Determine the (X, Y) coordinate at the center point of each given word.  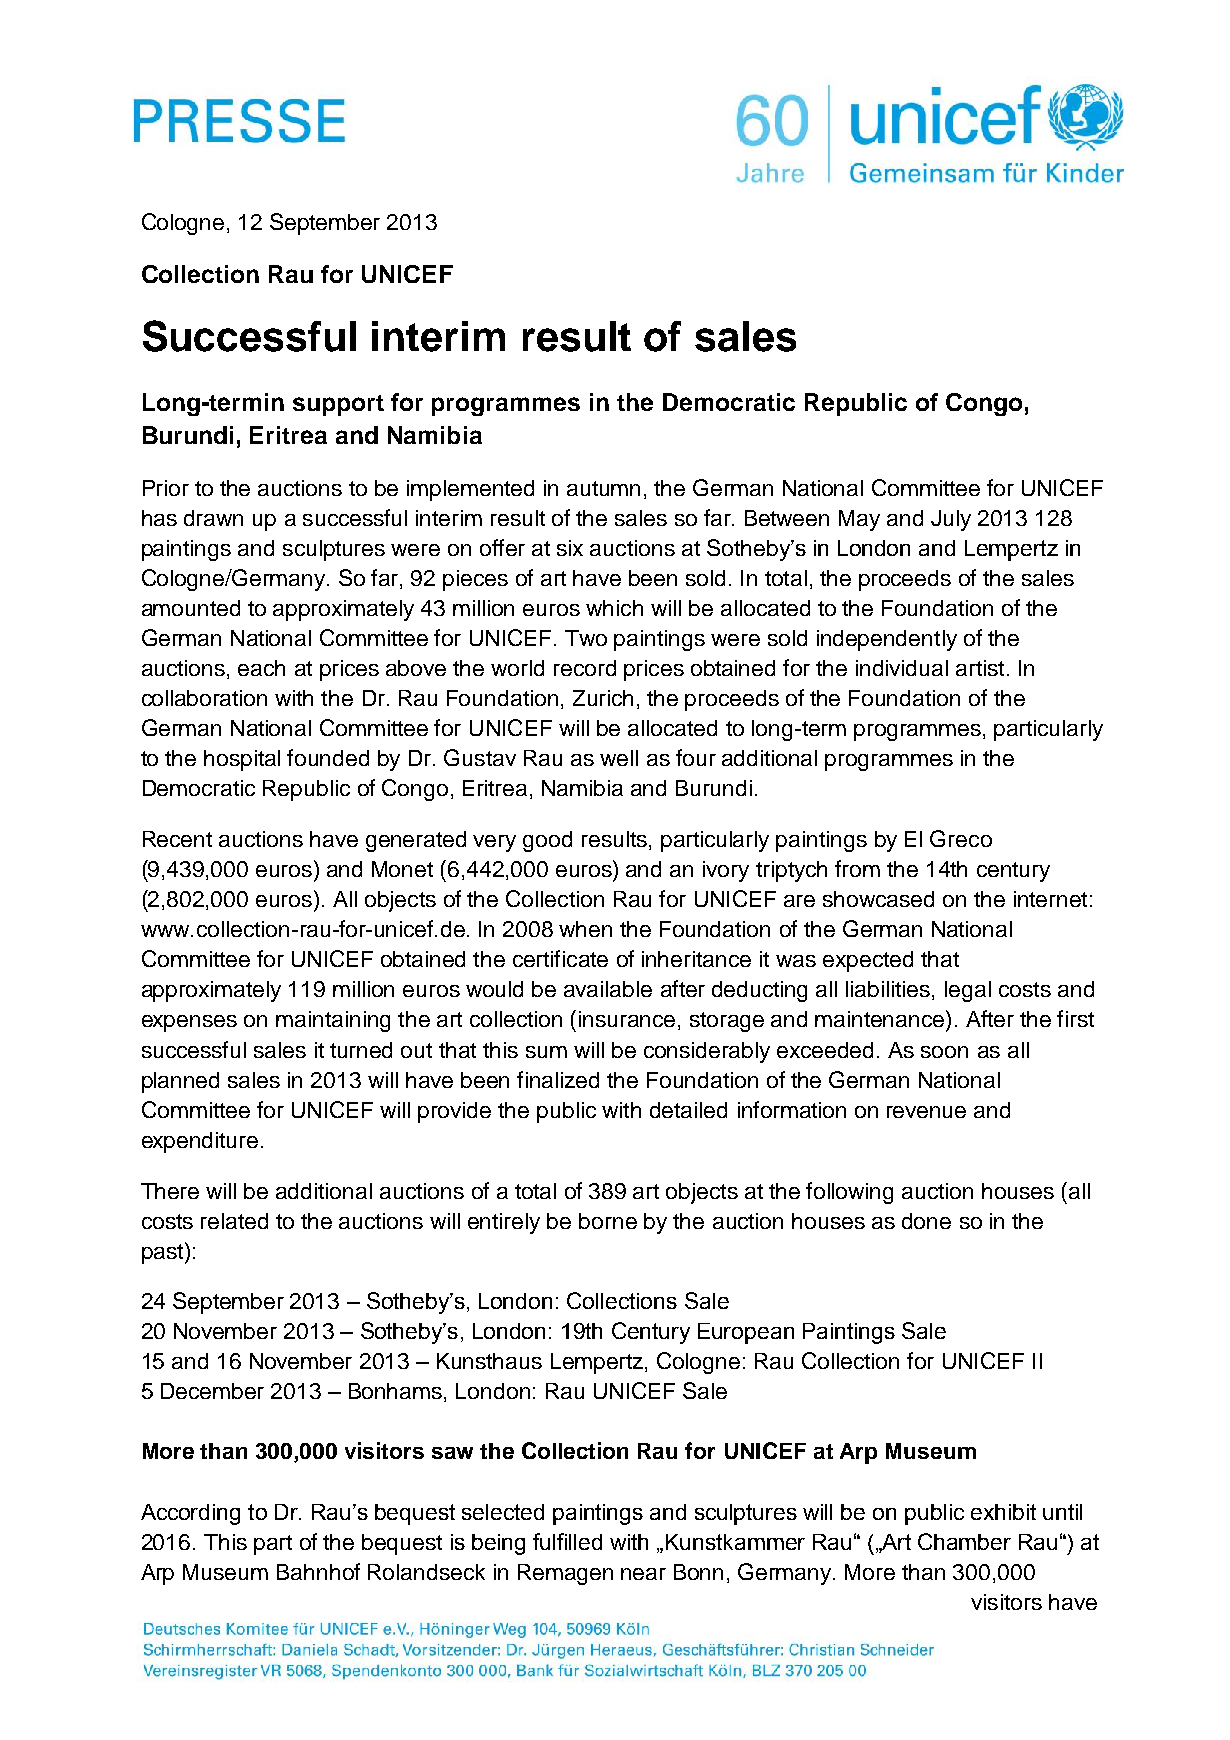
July (951, 520)
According (190, 1514)
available (608, 989)
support (338, 405)
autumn (603, 488)
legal (968, 991)
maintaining (333, 1021)
